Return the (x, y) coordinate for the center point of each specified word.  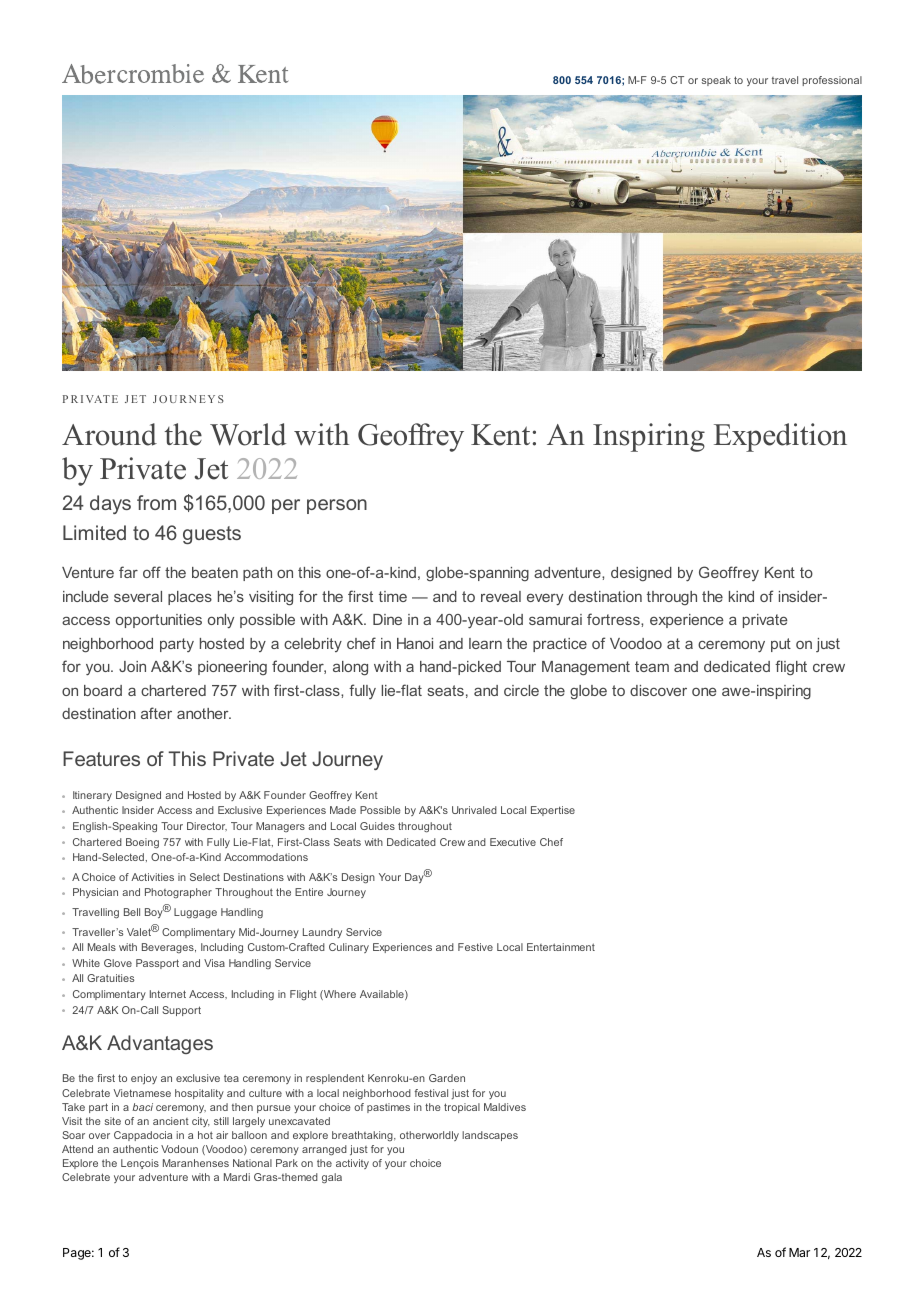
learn (485, 643)
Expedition (780, 437)
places (190, 598)
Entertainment (561, 947)
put (781, 645)
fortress (614, 619)
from (156, 502)
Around (109, 434)
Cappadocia (143, 1136)
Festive (475, 947)
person (337, 506)
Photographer (178, 893)
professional (832, 81)
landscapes (490, 1136)
